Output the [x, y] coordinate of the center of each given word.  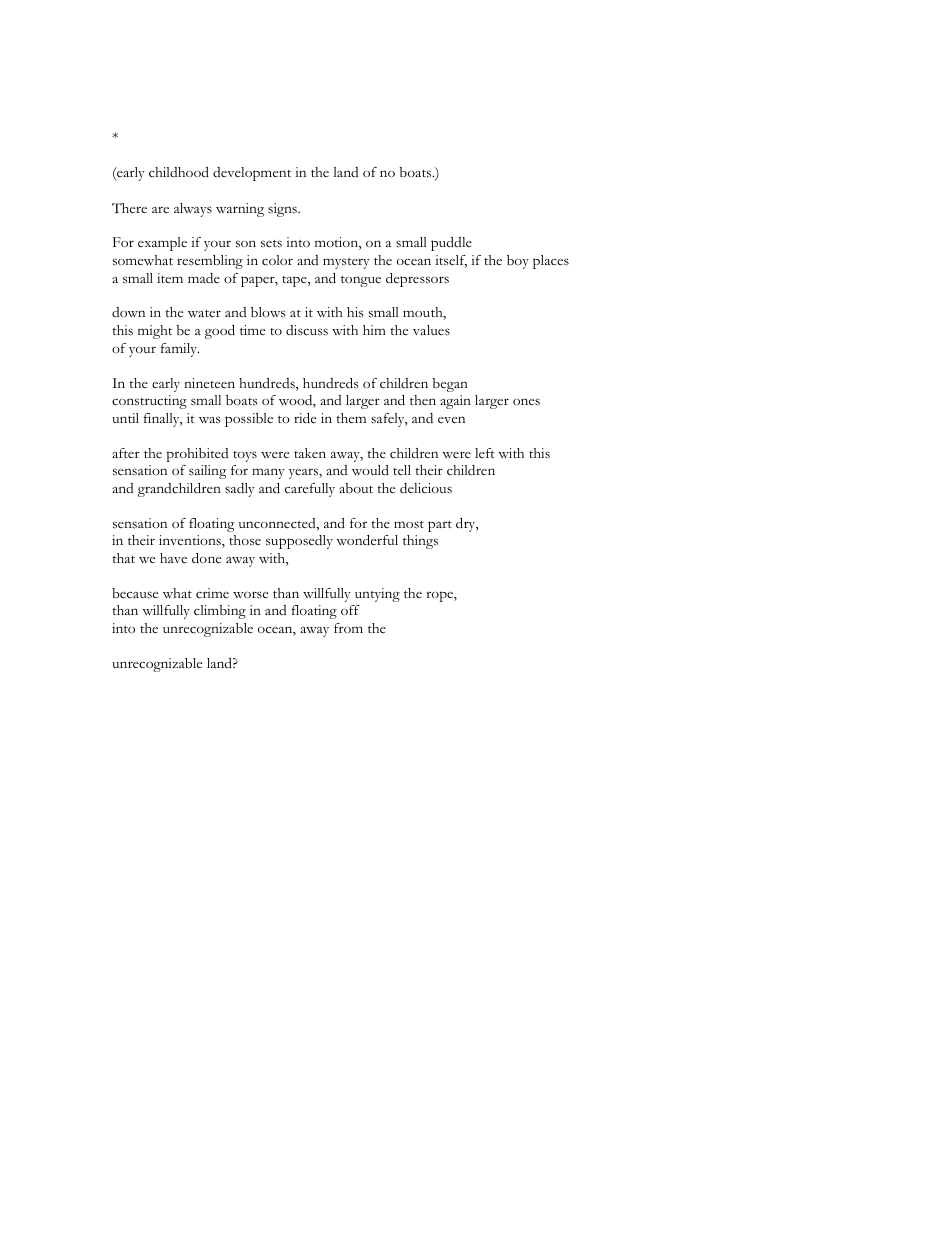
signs [283, 210]
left [485, 453]
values [431, 330]
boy [518, 262]
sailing [207, 472]
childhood [179, 172]
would [370, 470]
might [155, 332]
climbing [220, 612]
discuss [307, 330]
